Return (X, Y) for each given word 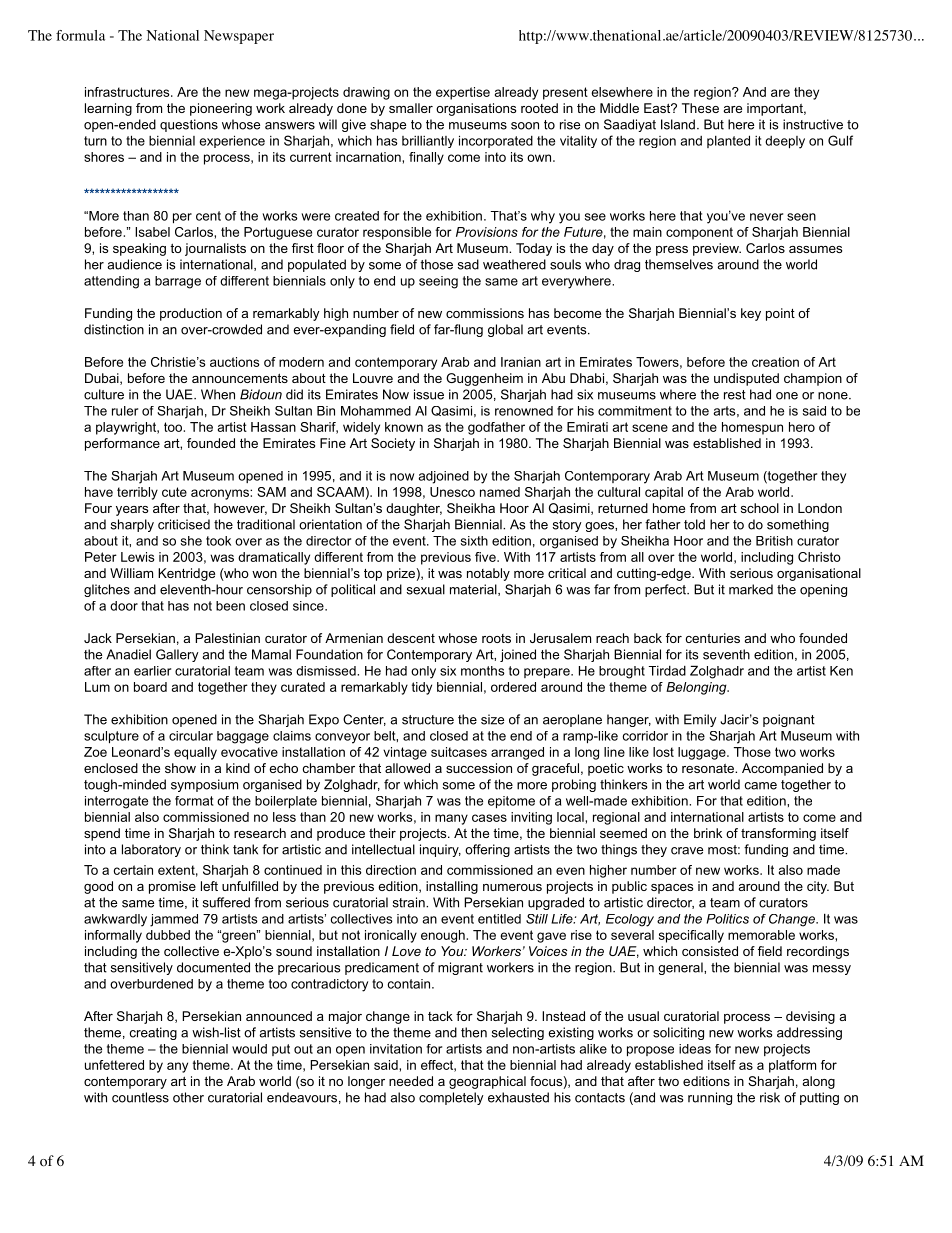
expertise (463, 93)
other (188, 1097)
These (700, 108)
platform (792, 1066)
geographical (487, 1082)
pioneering (221, 109)
